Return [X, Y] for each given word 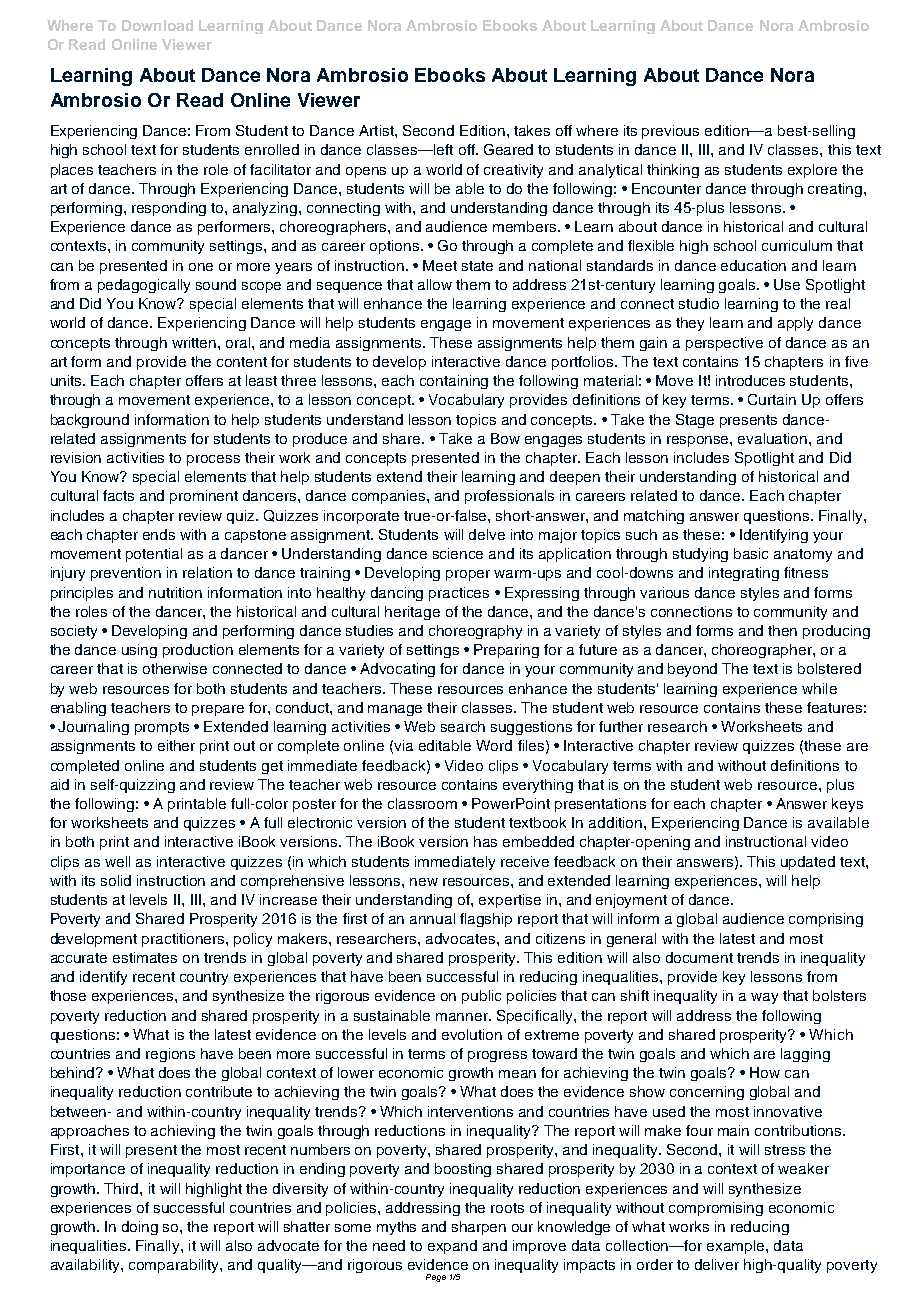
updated [808, 863]
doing [140, 1228]
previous [670, 132]
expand [452, 1247]
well [117, 861]
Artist [377, 130]
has [485, 841]
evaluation [774, 438]
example [737, 1247]
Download [157, 25]
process [213, 460]
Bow [505, 438]
